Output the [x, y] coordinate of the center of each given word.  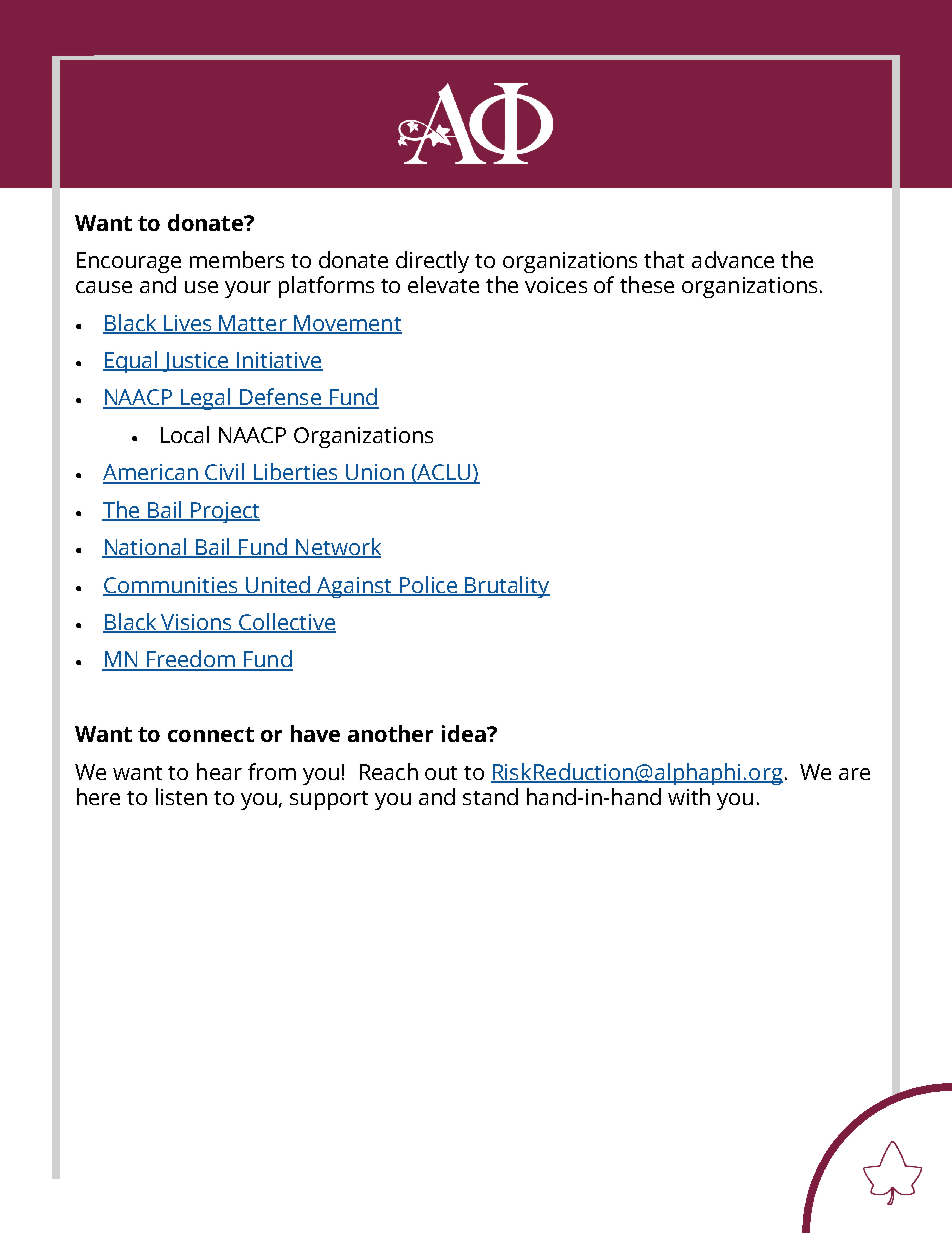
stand [490, 796]
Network [337, 548]
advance [733, 259]
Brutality [506, 587]
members [237, 259]
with [689, 796]
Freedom [190, 660]
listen [181, 796]
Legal [206, 399]
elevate [443, 284]
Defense [280, 398]
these [647, 284]
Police [428, 585]
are [854, 774]
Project [224, 512]
